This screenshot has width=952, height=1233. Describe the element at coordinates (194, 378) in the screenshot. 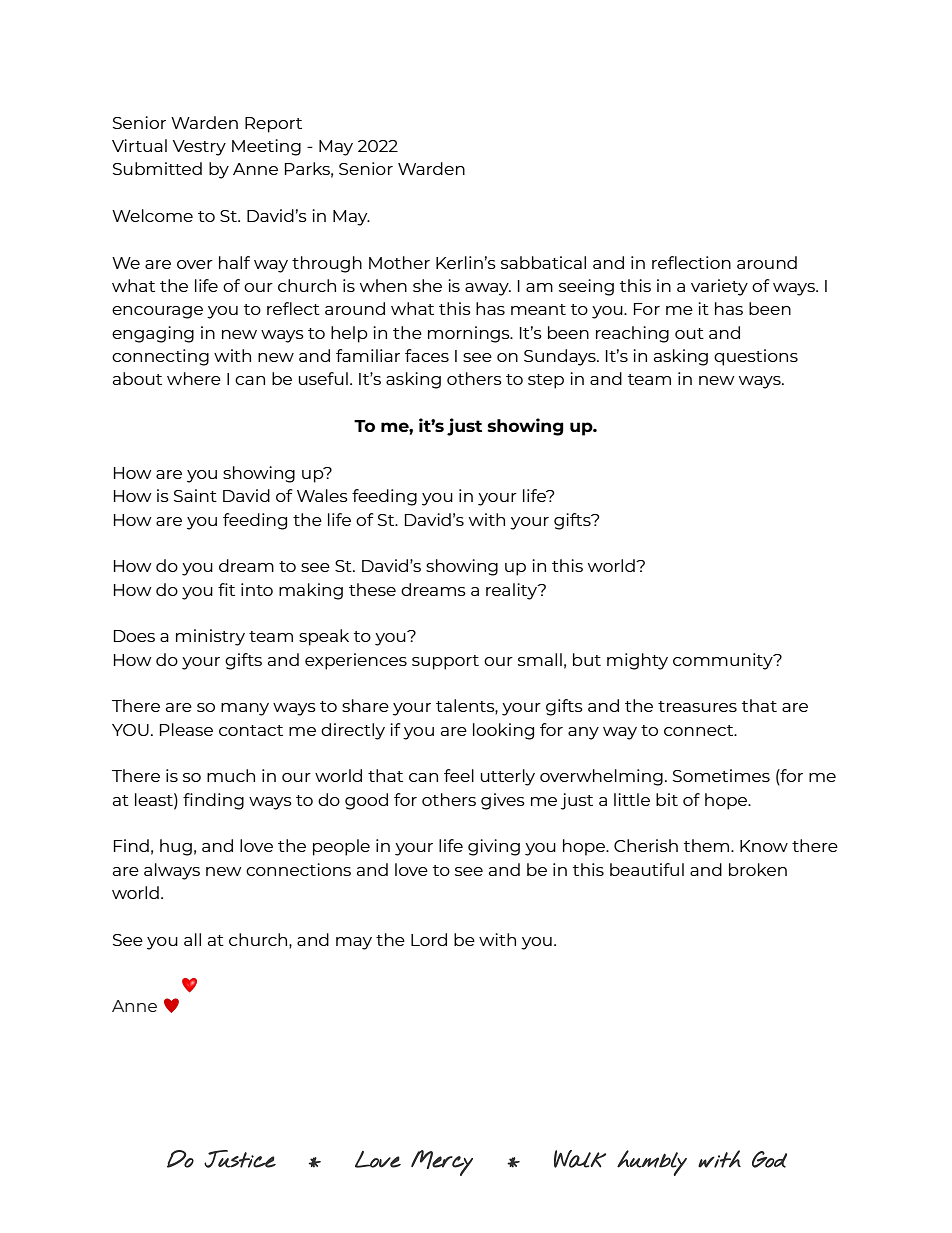

I see `where` at that location.
